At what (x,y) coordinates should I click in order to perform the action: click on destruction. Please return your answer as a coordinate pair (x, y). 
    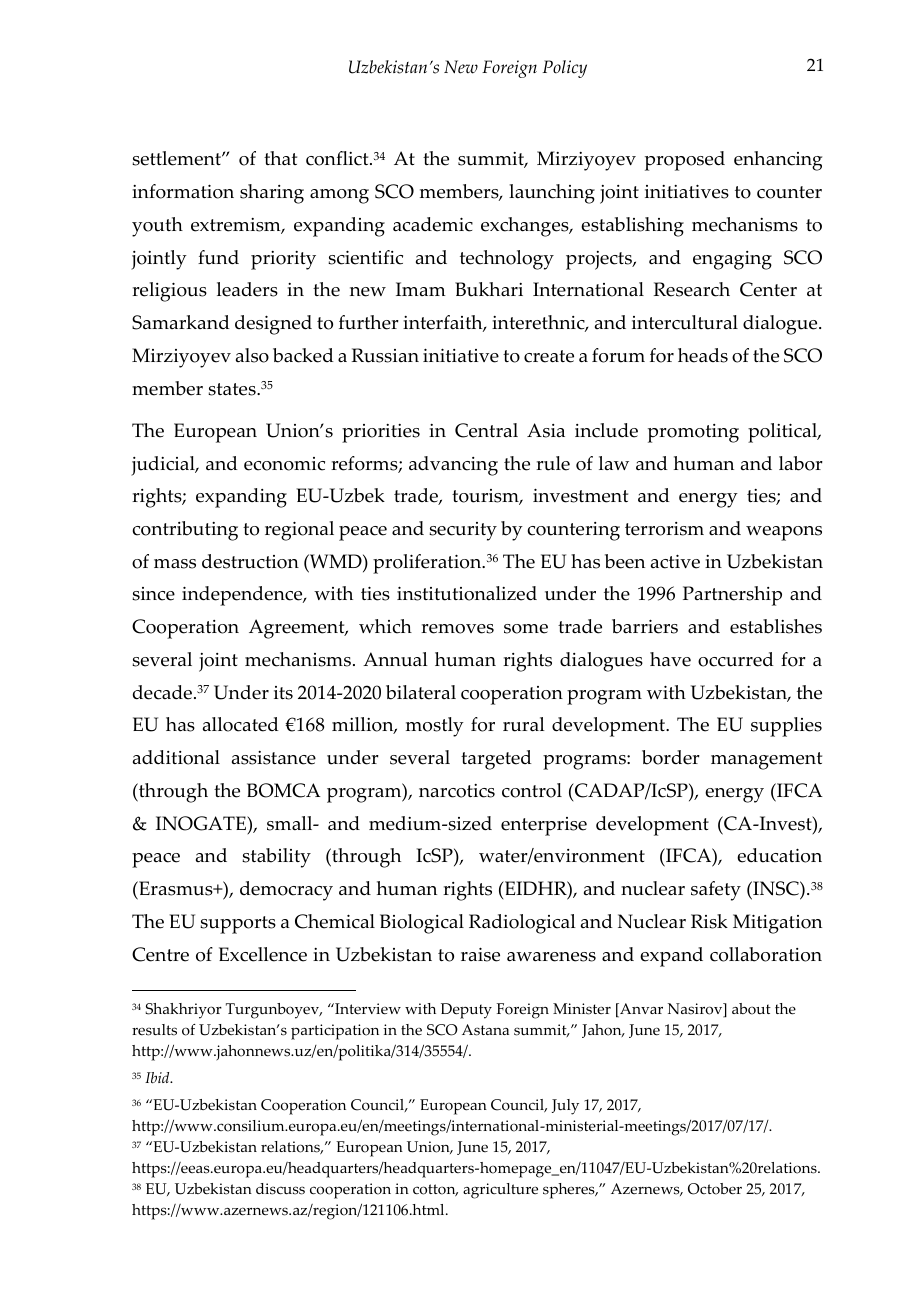
    Looking at the image, I should click on (250, 561).
